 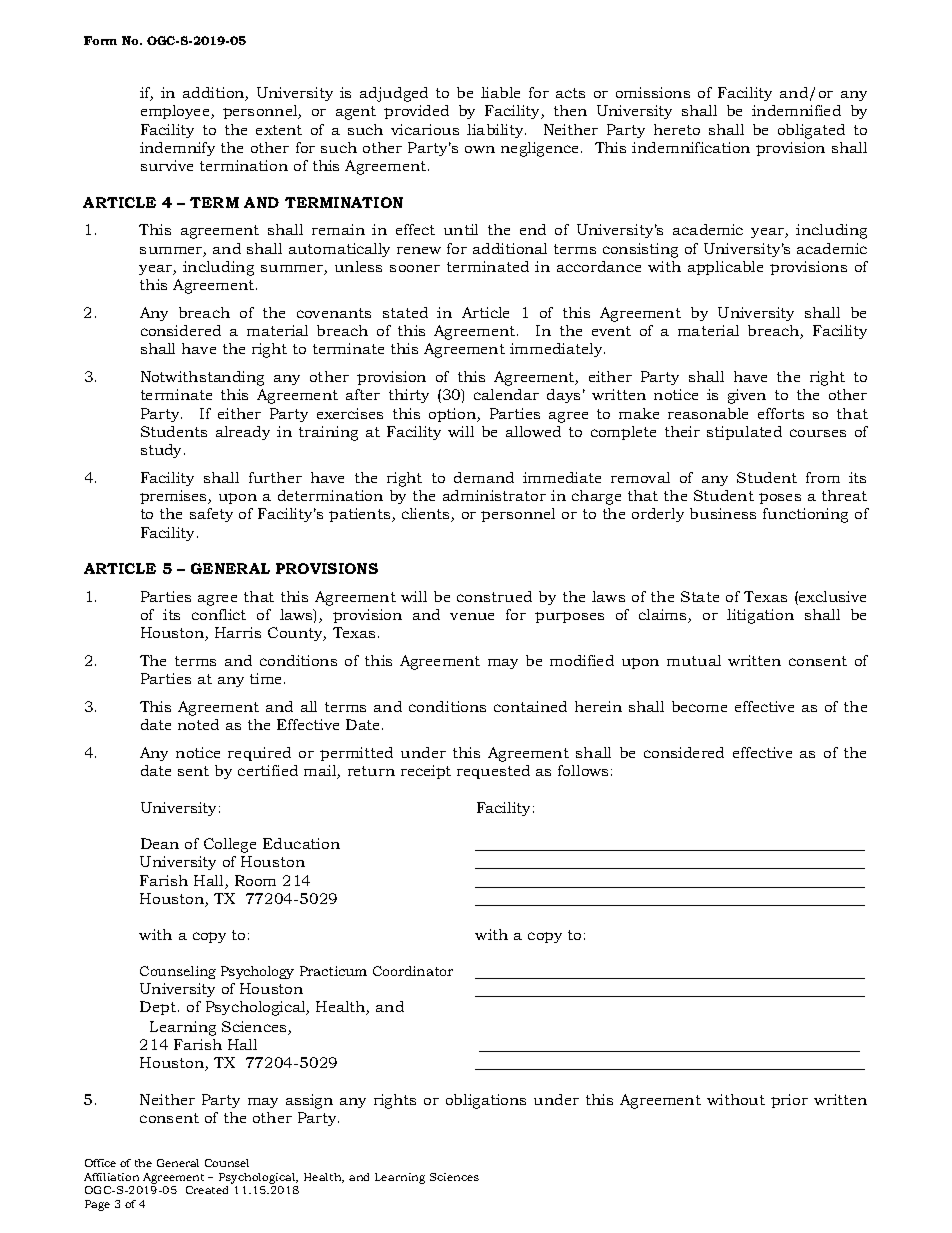 I want to click on employee, so click(x=176, y=112).
